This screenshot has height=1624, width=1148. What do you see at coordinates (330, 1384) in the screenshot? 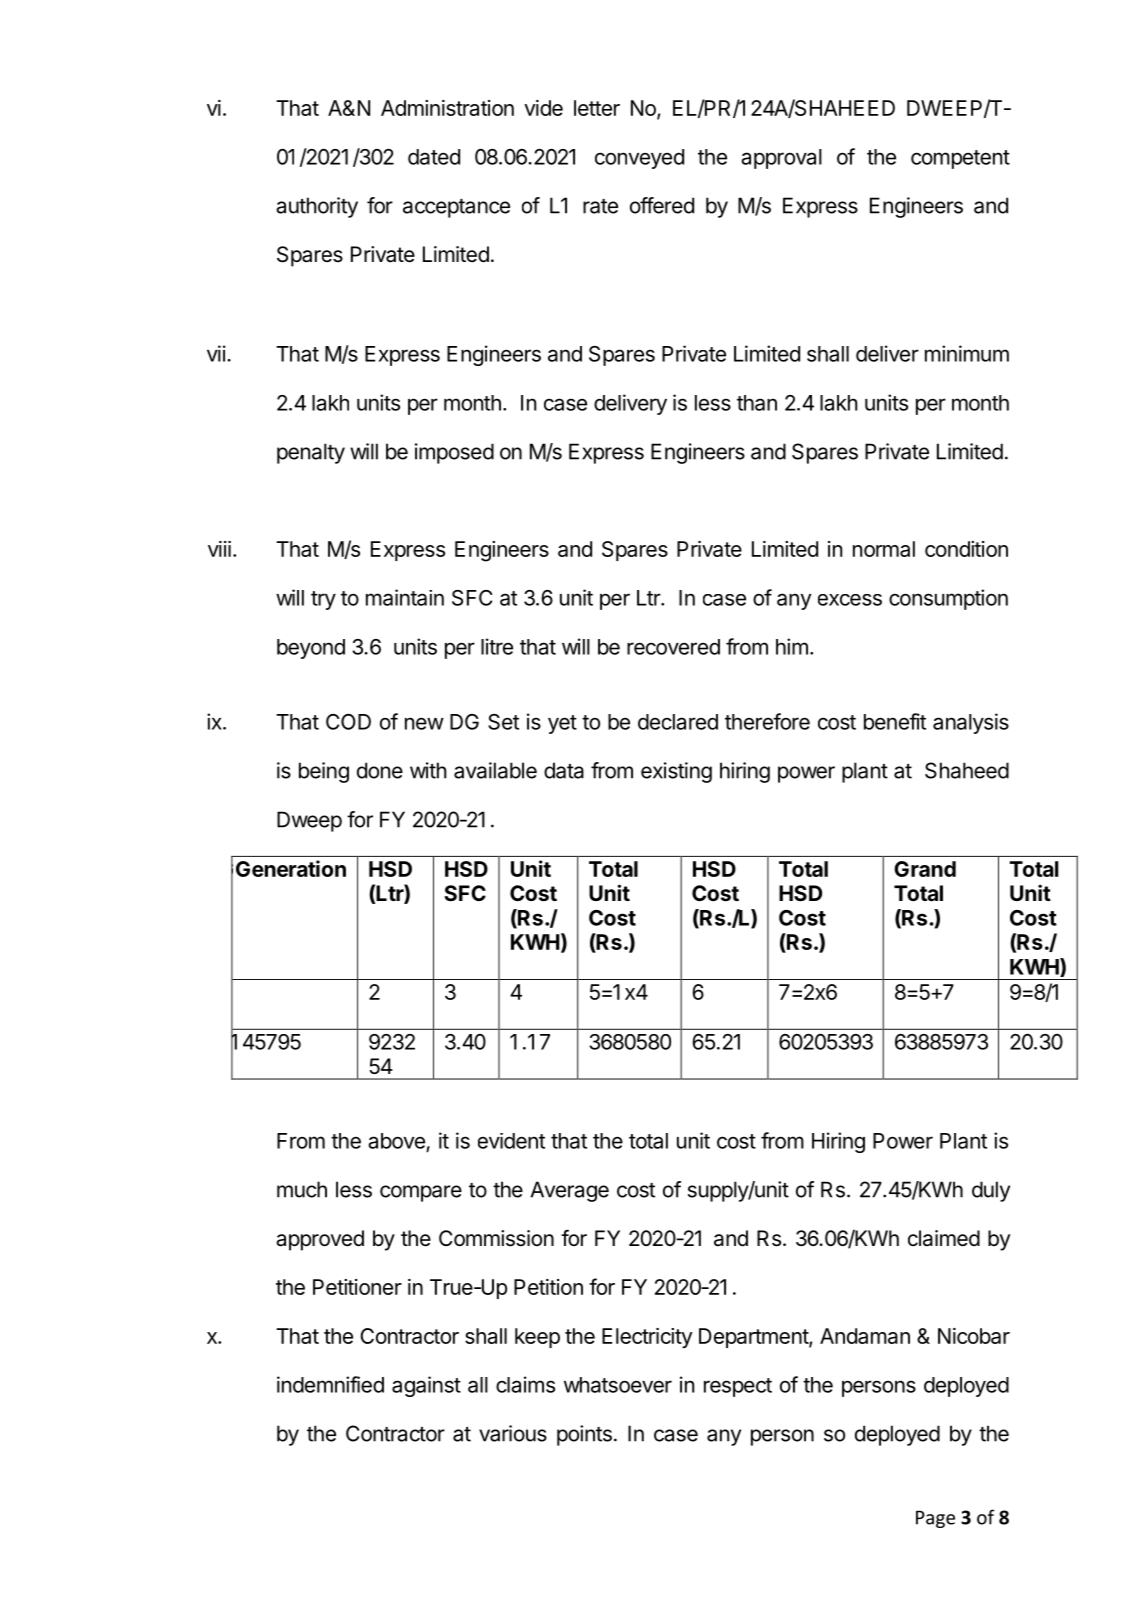
I see `indemnified` at bounding box center [330, 1384].
